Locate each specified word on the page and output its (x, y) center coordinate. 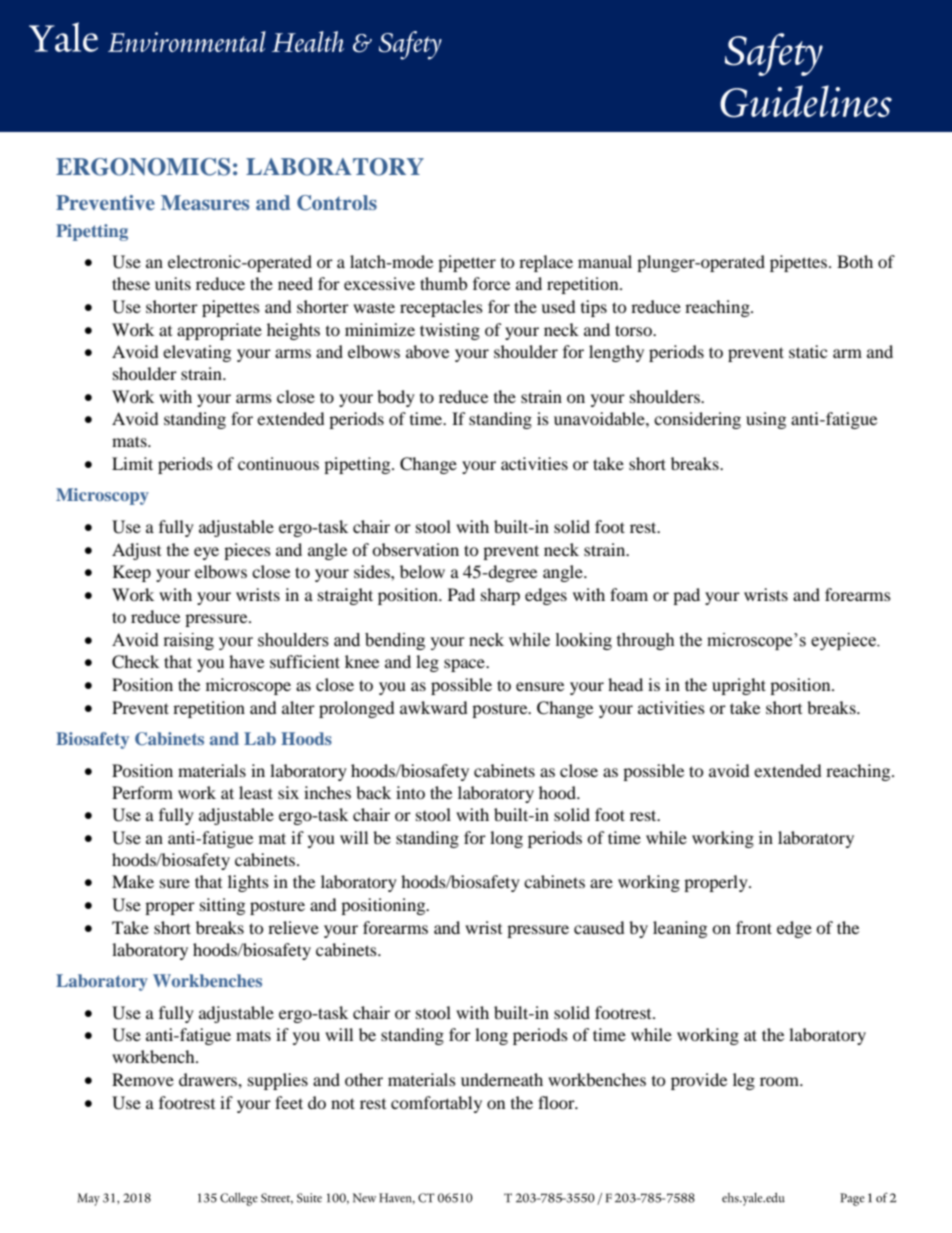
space (465, 665)
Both (855, 261)
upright (739, 686)
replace (546, 263)
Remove (143, 1079)
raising (189, 641)
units (173, 283)
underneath (502, 1079)
